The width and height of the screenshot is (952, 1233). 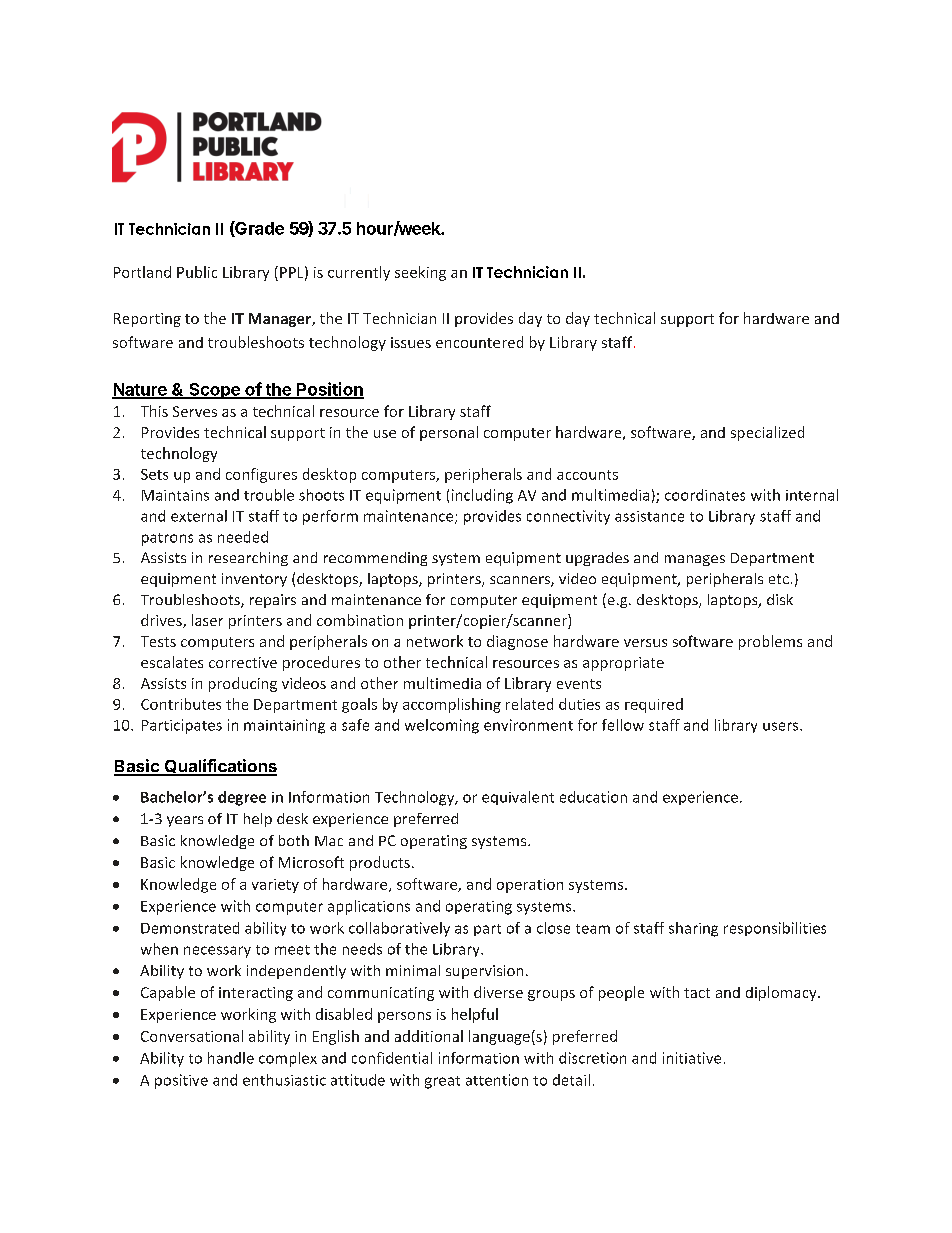 What do you see at coordinates (497, 1080) in the screenshot?
I see `attention` at bounding box center [497, 1080].
